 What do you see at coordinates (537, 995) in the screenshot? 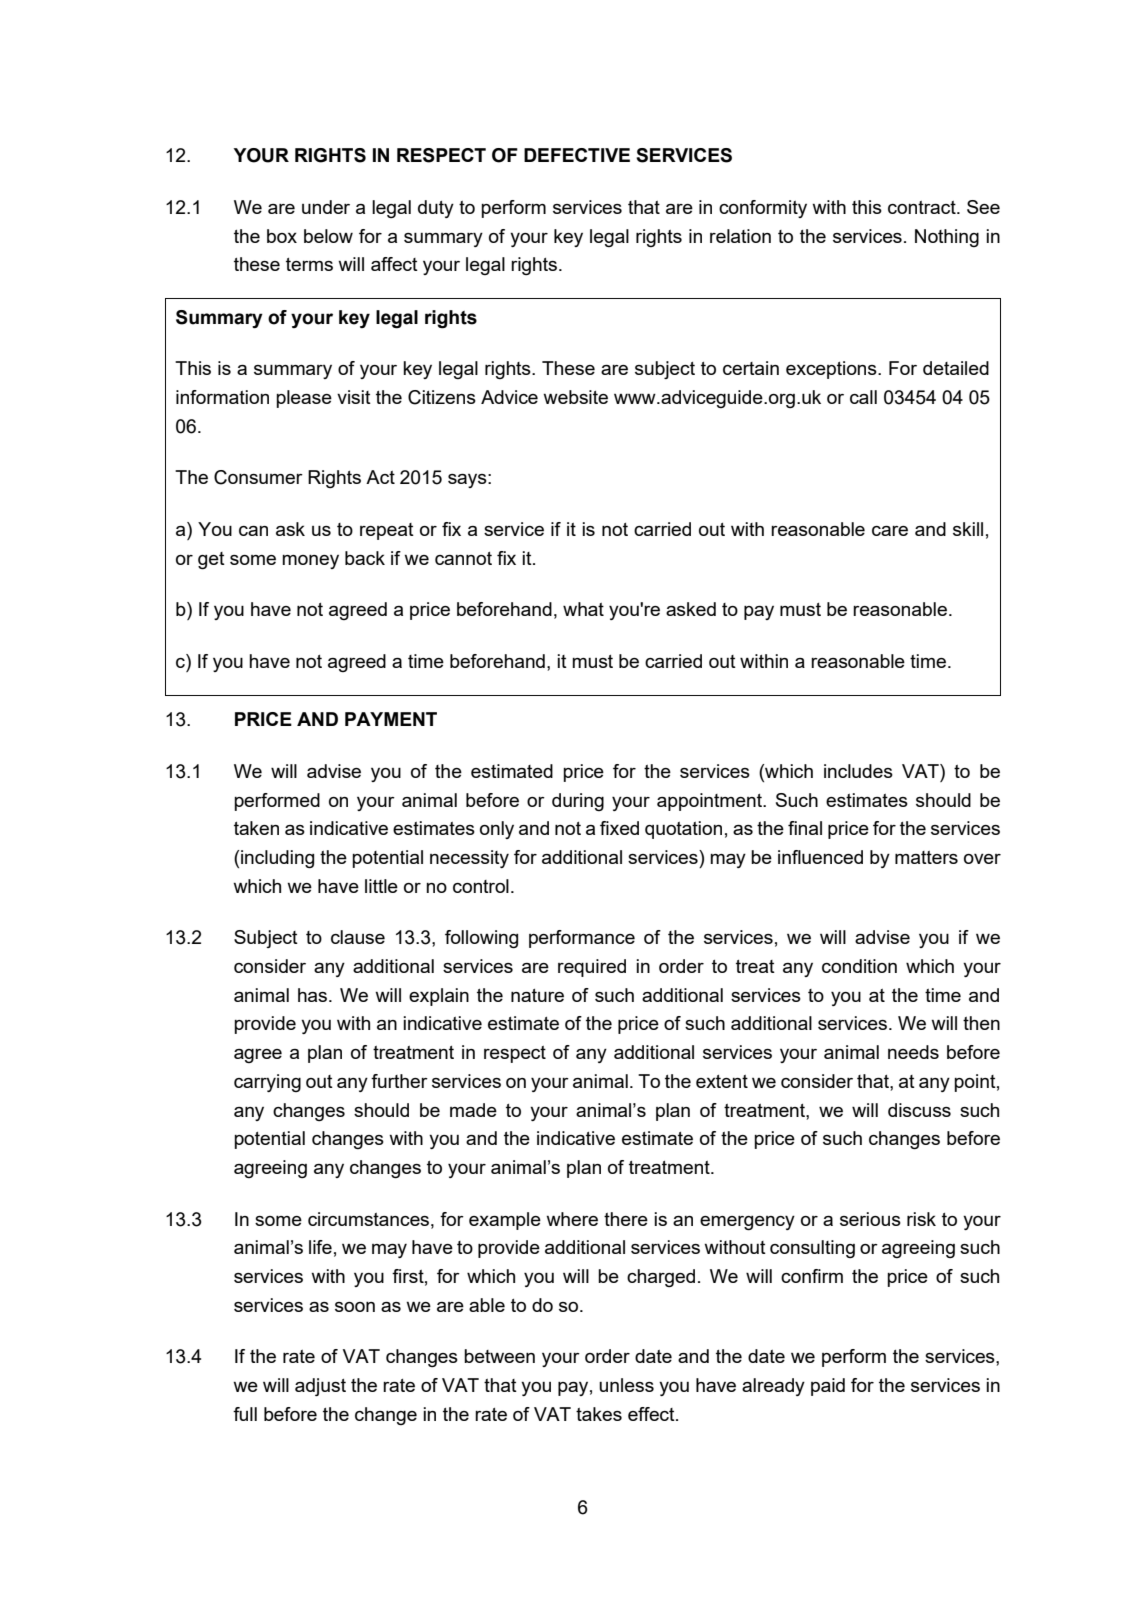
I see `nature` at bounding box center [537, 995].
